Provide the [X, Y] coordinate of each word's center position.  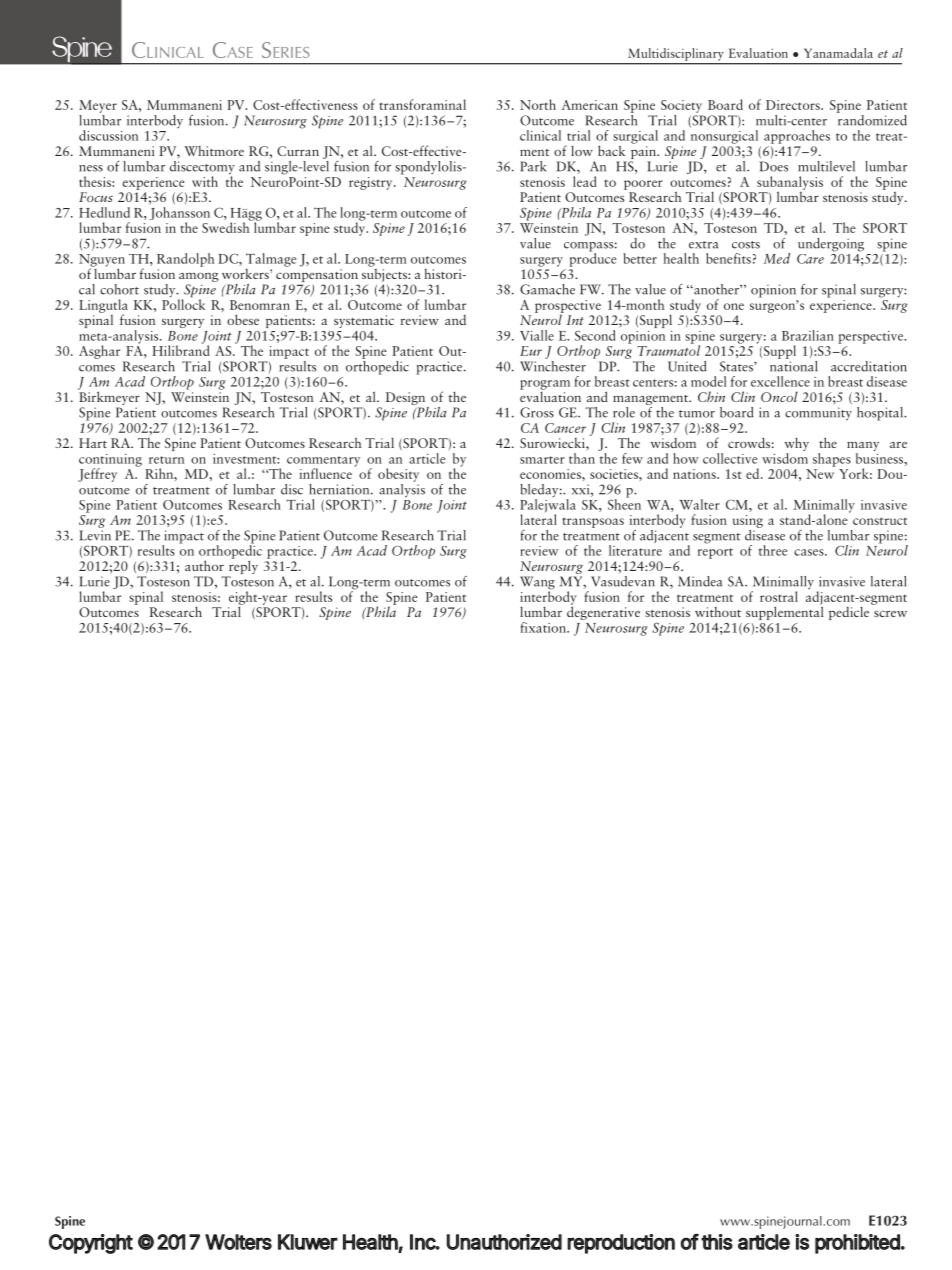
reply [242, 567]
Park [533, 166]
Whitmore [214, 151]
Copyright [91, 1244]
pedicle [849, 613]
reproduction [621, 1244]
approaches [797, 137]
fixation [544, 627]
